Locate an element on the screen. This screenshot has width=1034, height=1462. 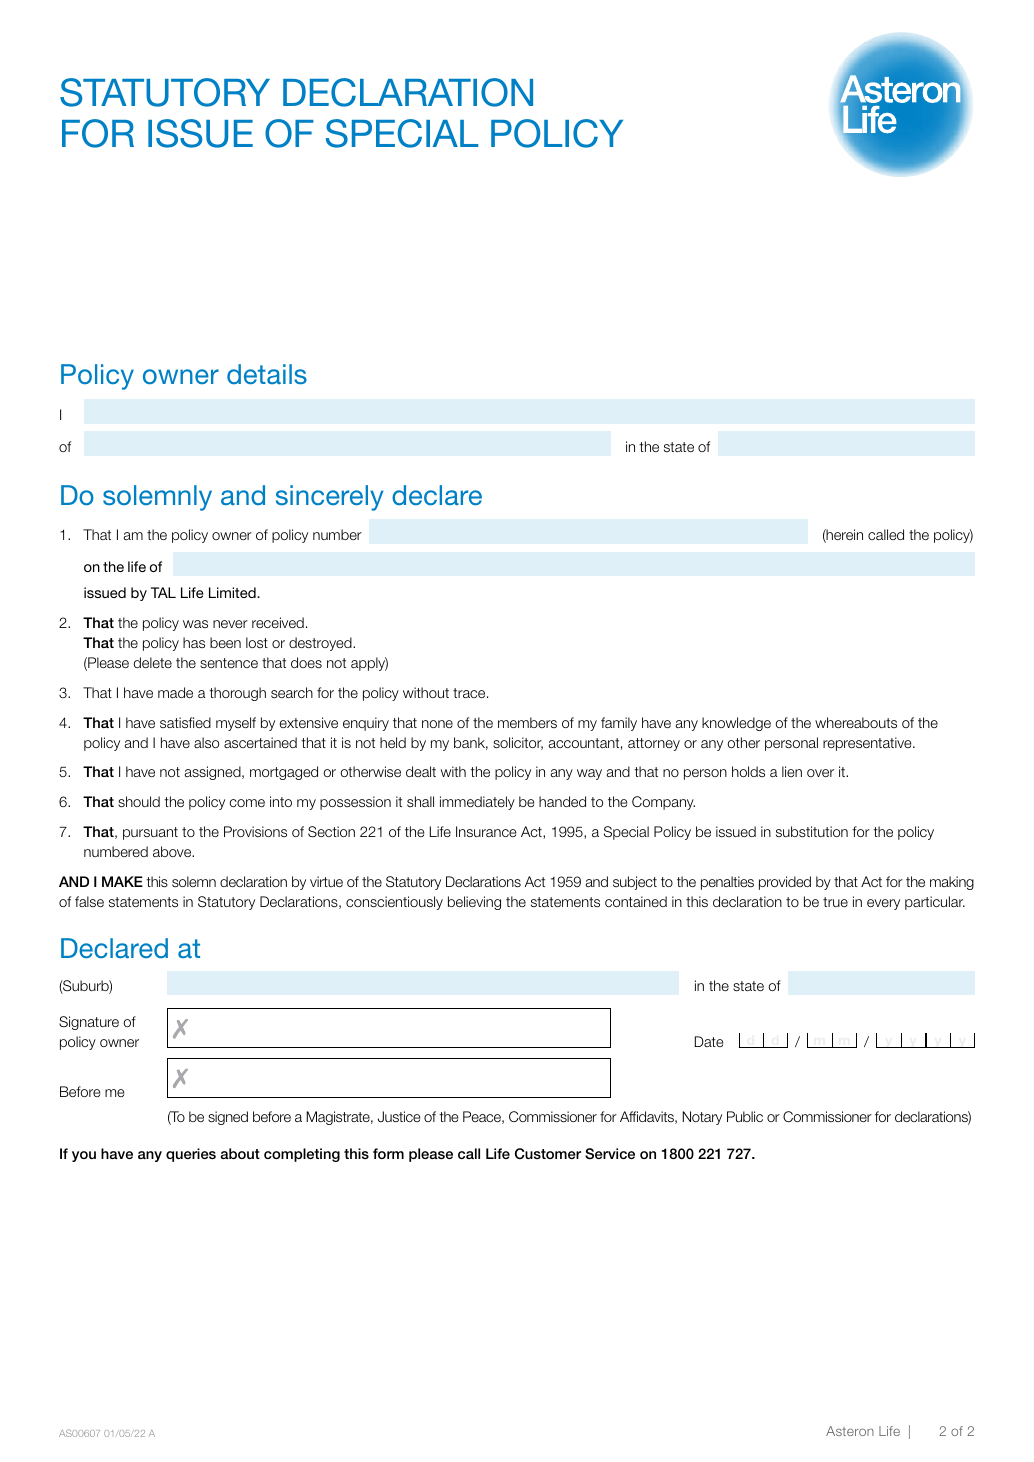
Insurance is located at coordinates (486, 831).
